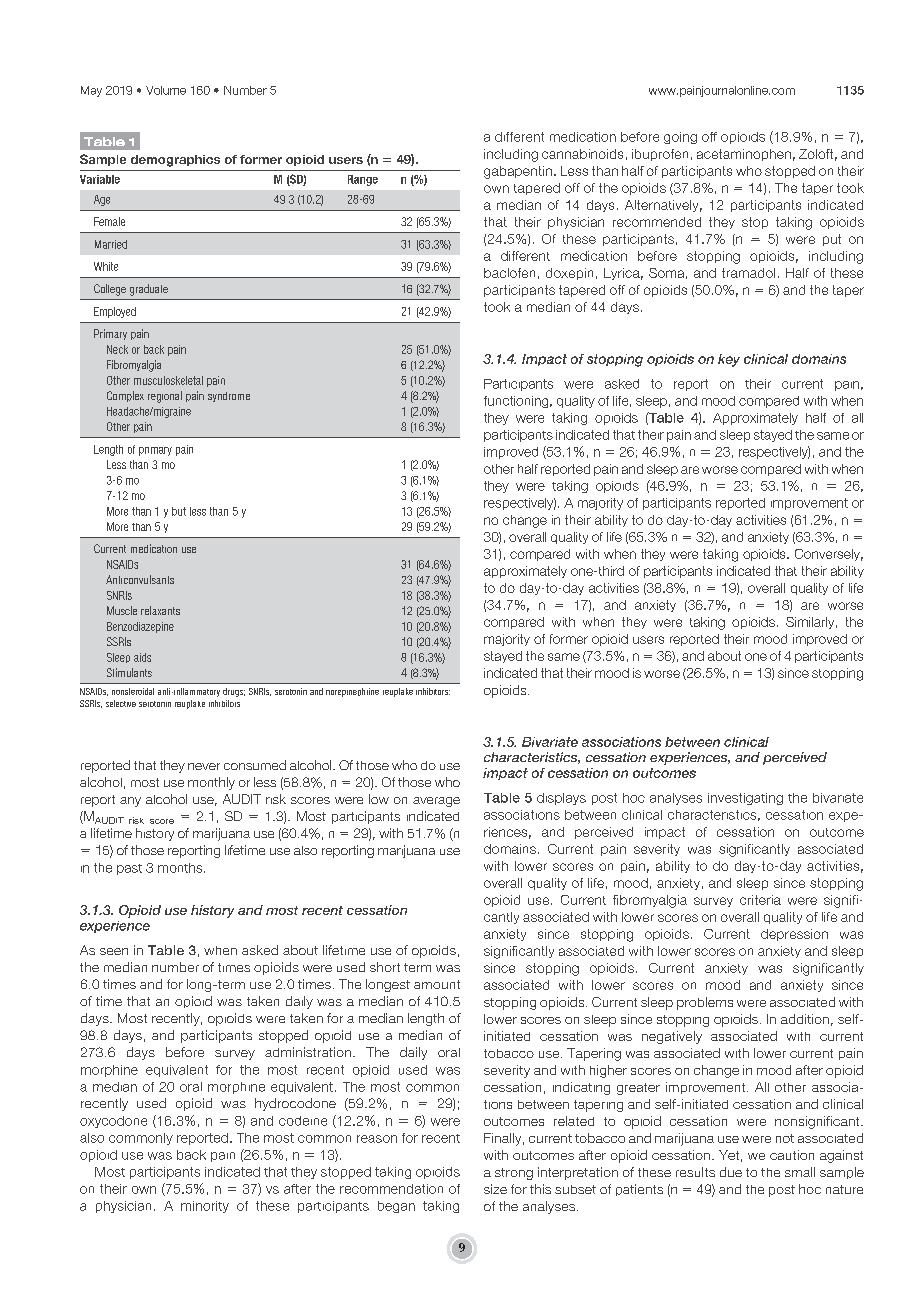  Describe the element at coordinates (744, 155) in the document. I see `acetaminophen` at that location.
